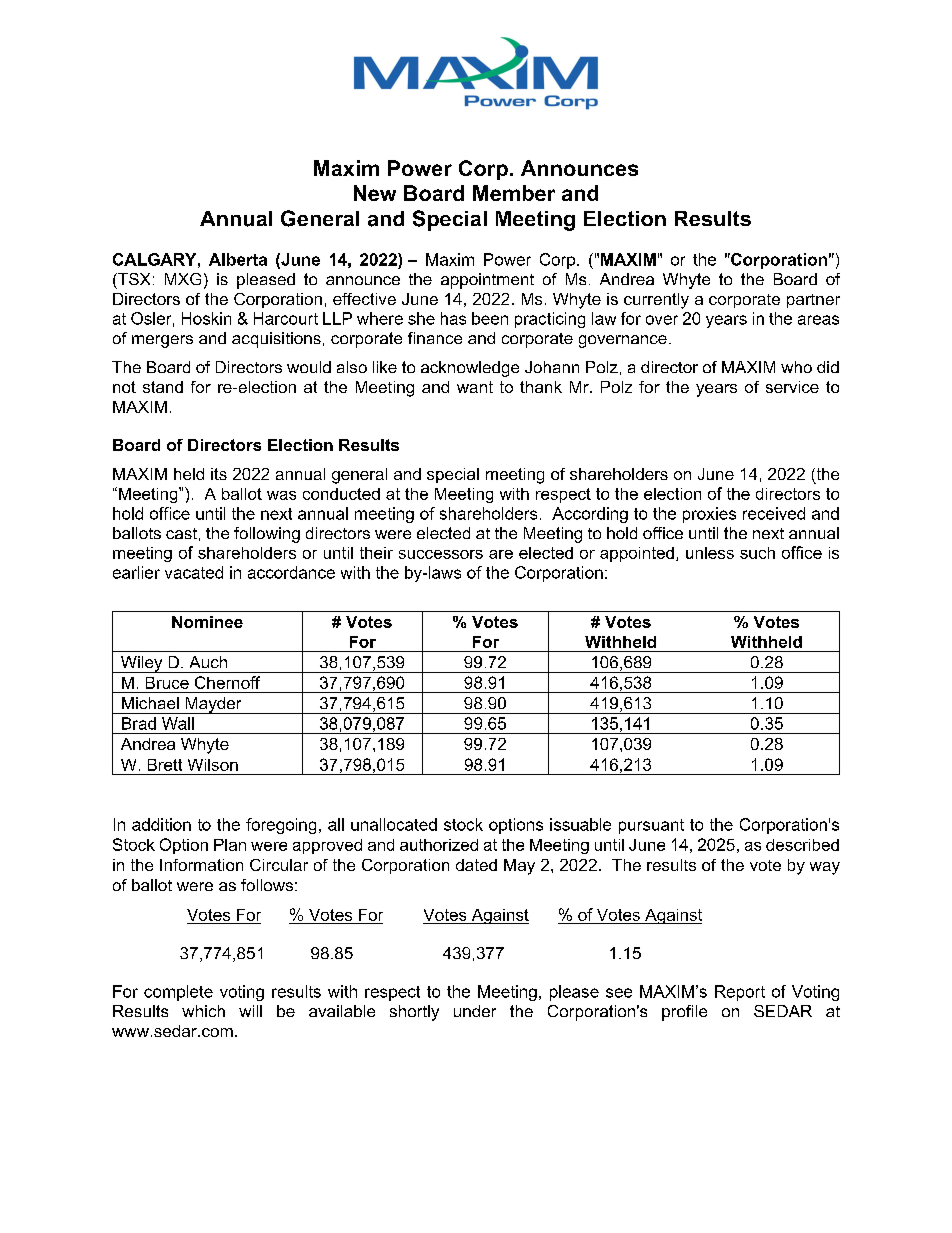  Describe the element at coordinates (757, 553) in the document. I see `such` at that location.
